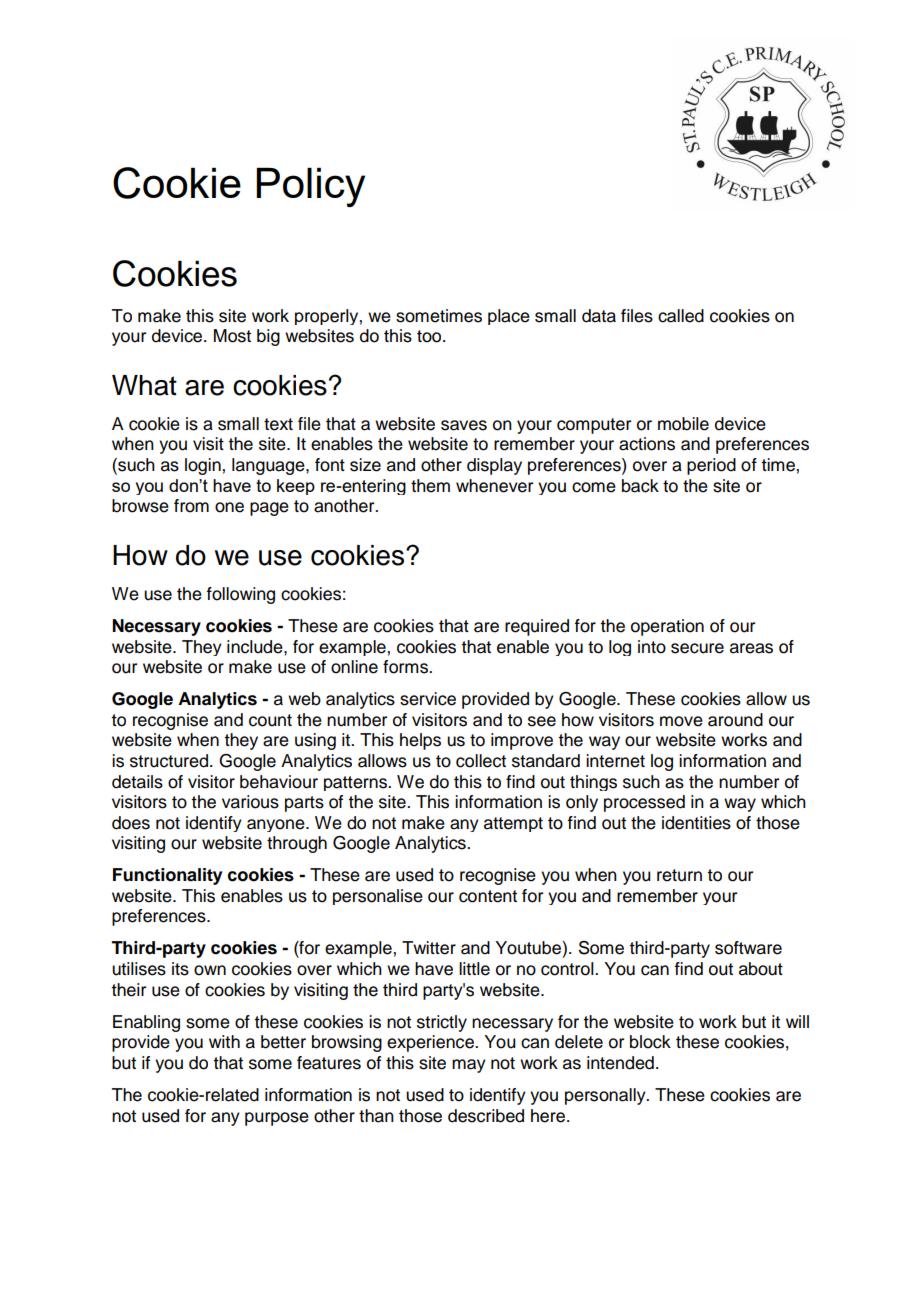 The image size is (924, 1308). Describe the element at coordinates (509, 317) in the page. I see `place` at that location.
